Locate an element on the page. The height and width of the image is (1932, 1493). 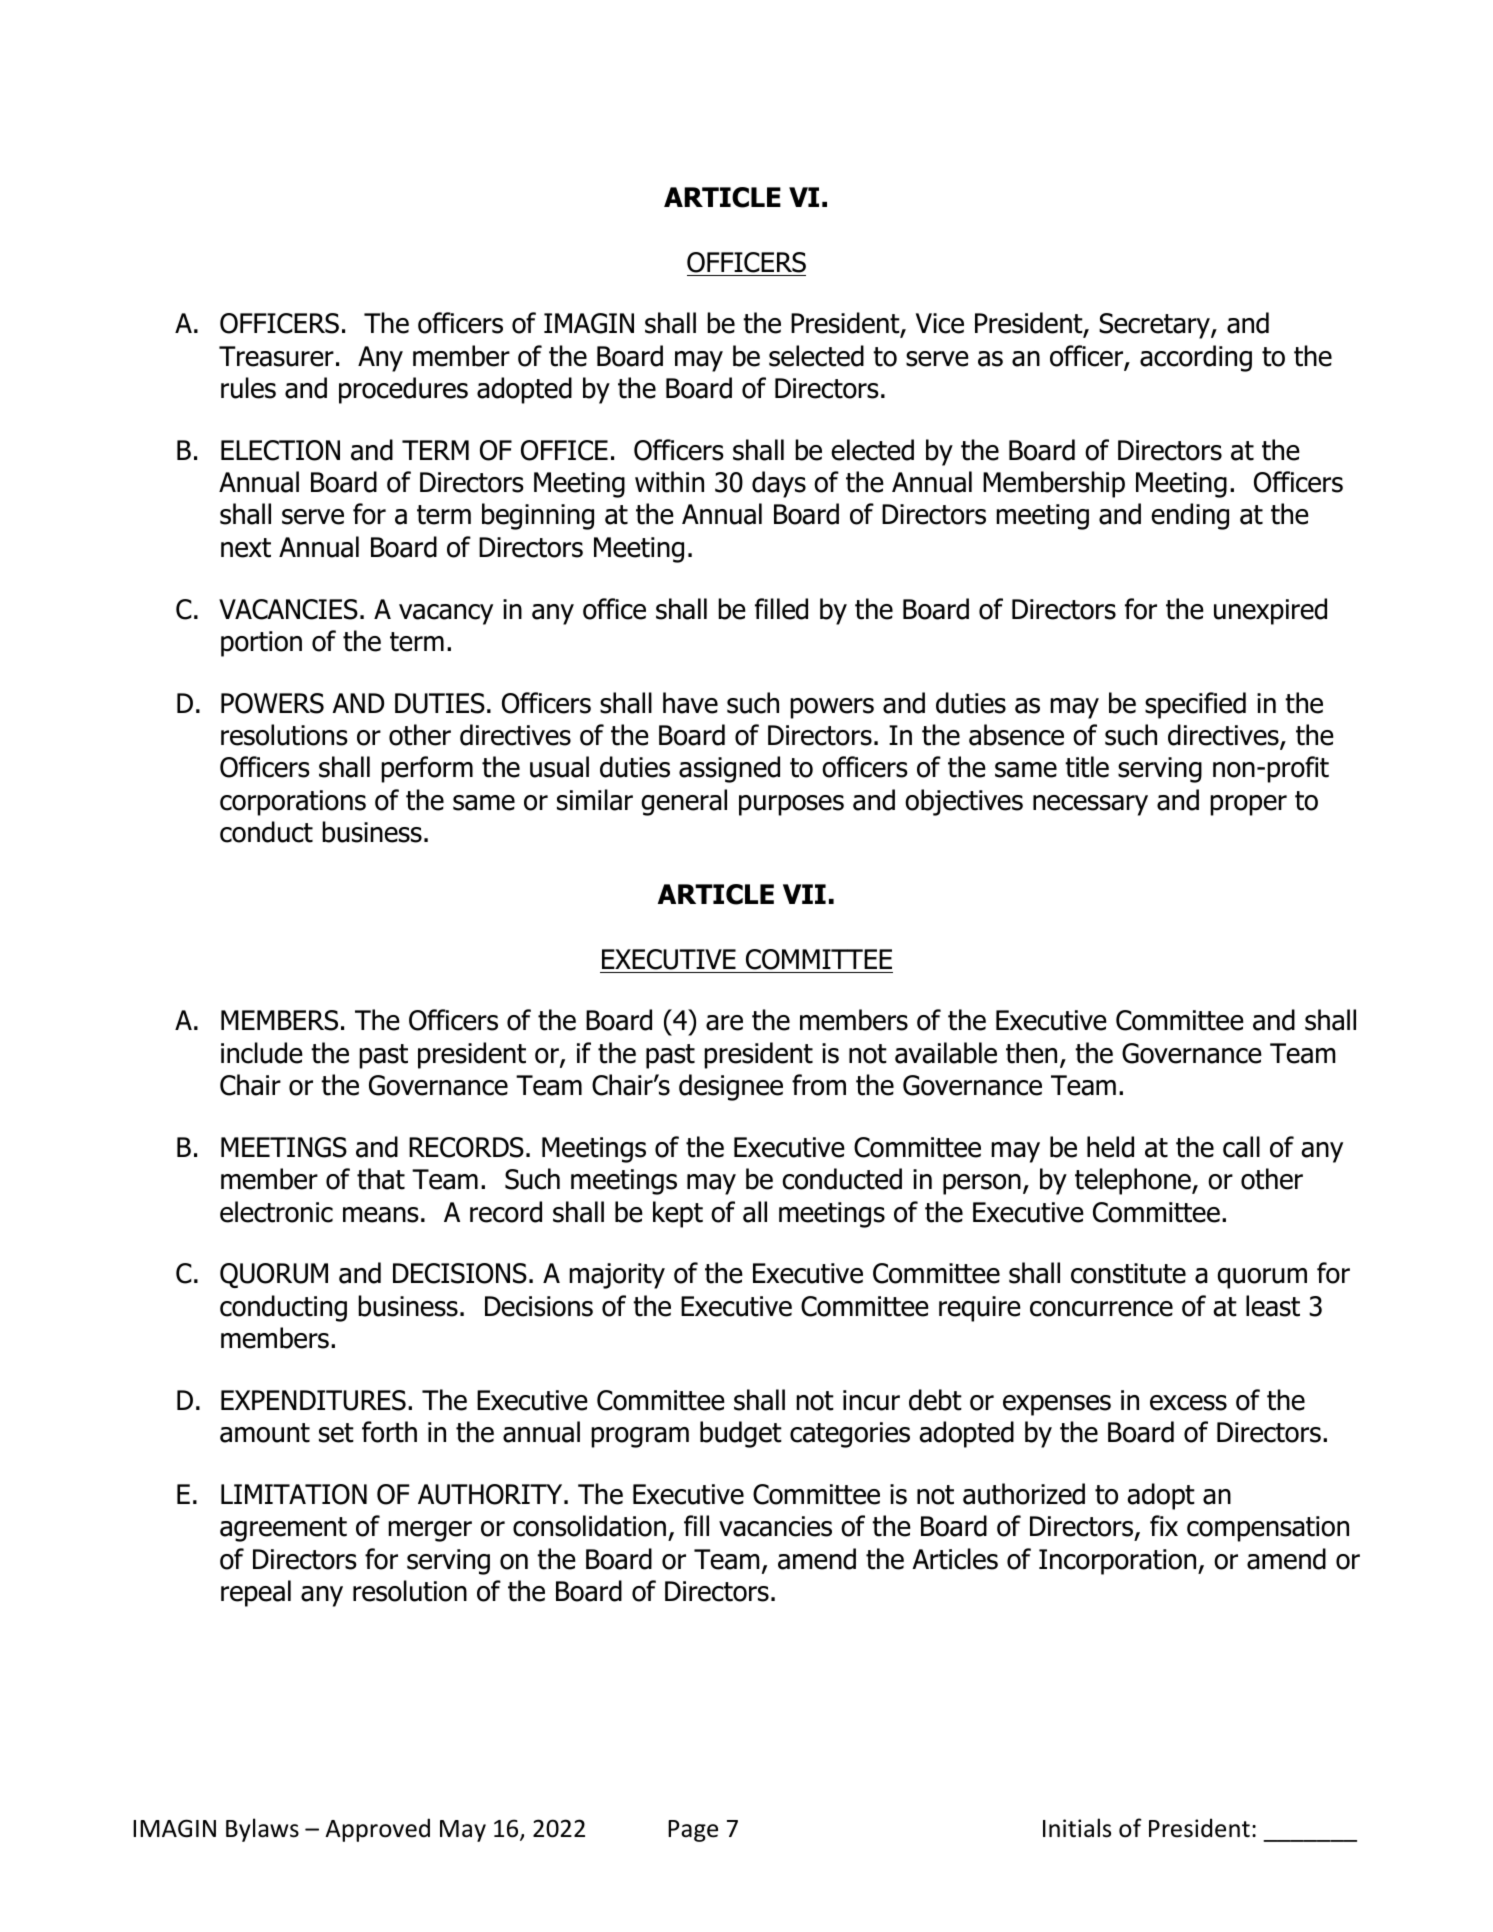
procedures is located at coordinates (403, 390).
